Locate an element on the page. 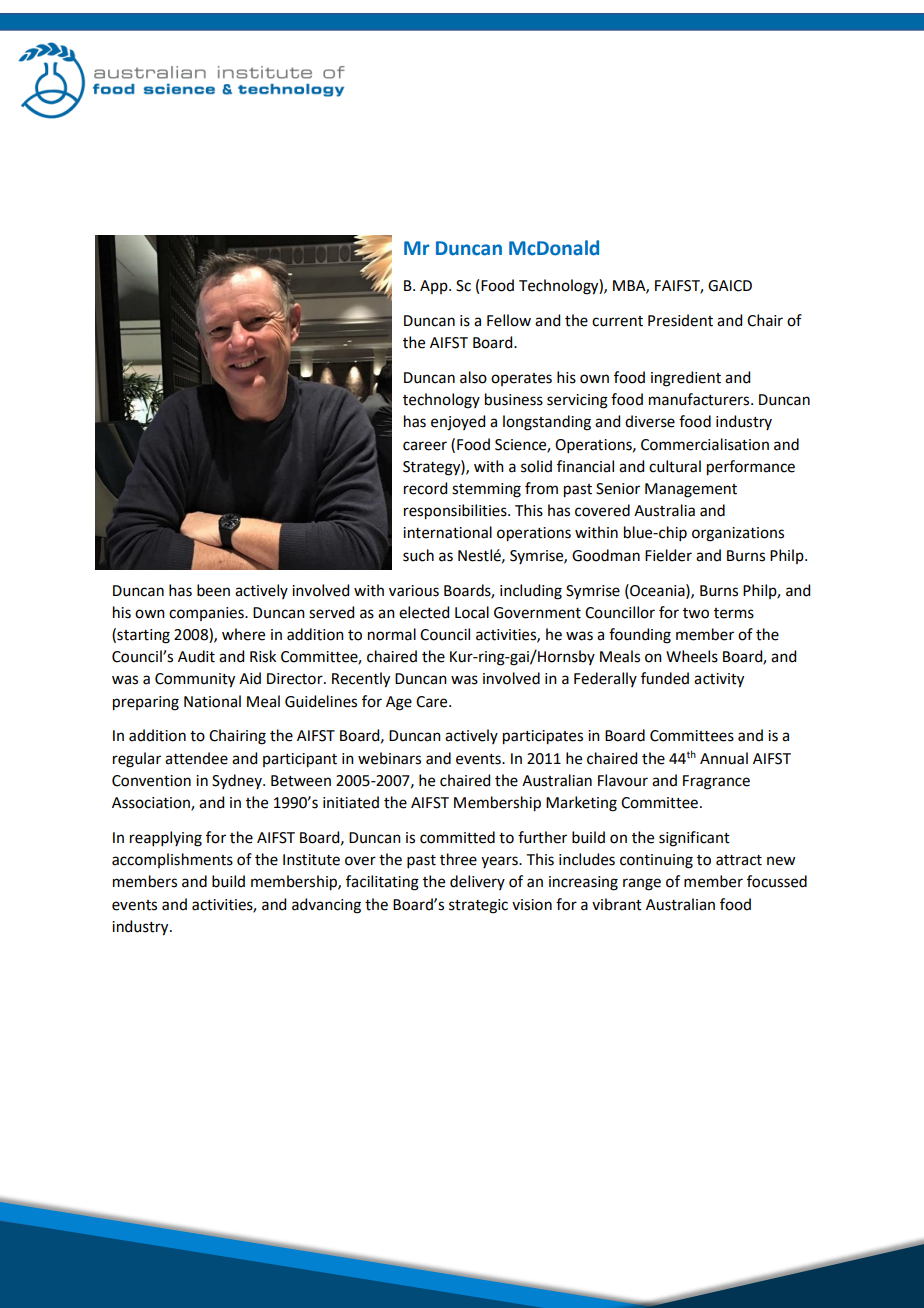  enjoyed is located at coordinates (458, 423).
